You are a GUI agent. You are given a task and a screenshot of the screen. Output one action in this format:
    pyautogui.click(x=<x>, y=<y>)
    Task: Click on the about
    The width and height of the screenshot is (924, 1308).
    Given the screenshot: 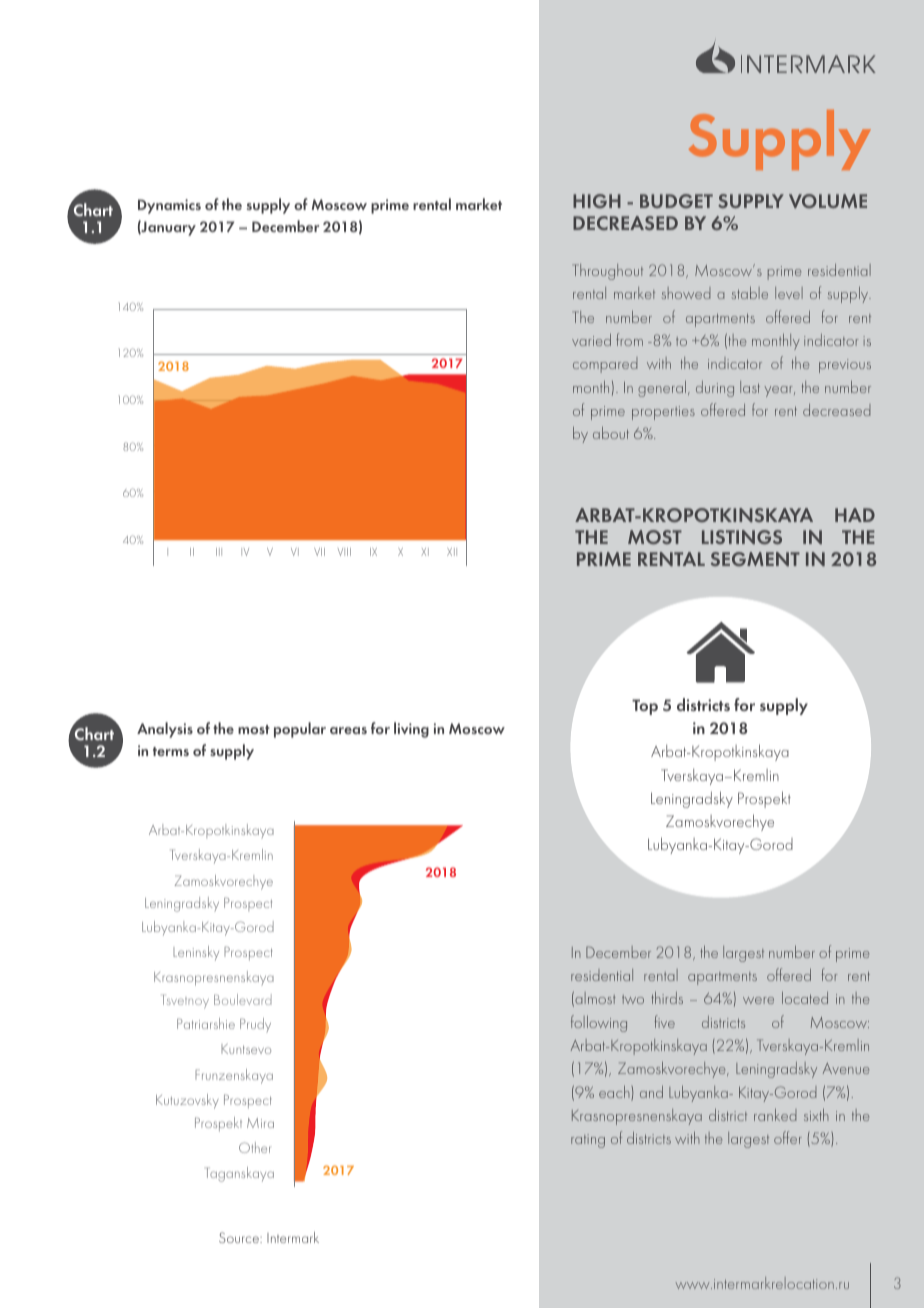 What is the action you would take?
    pyautogui.click(x=611, y=433)
